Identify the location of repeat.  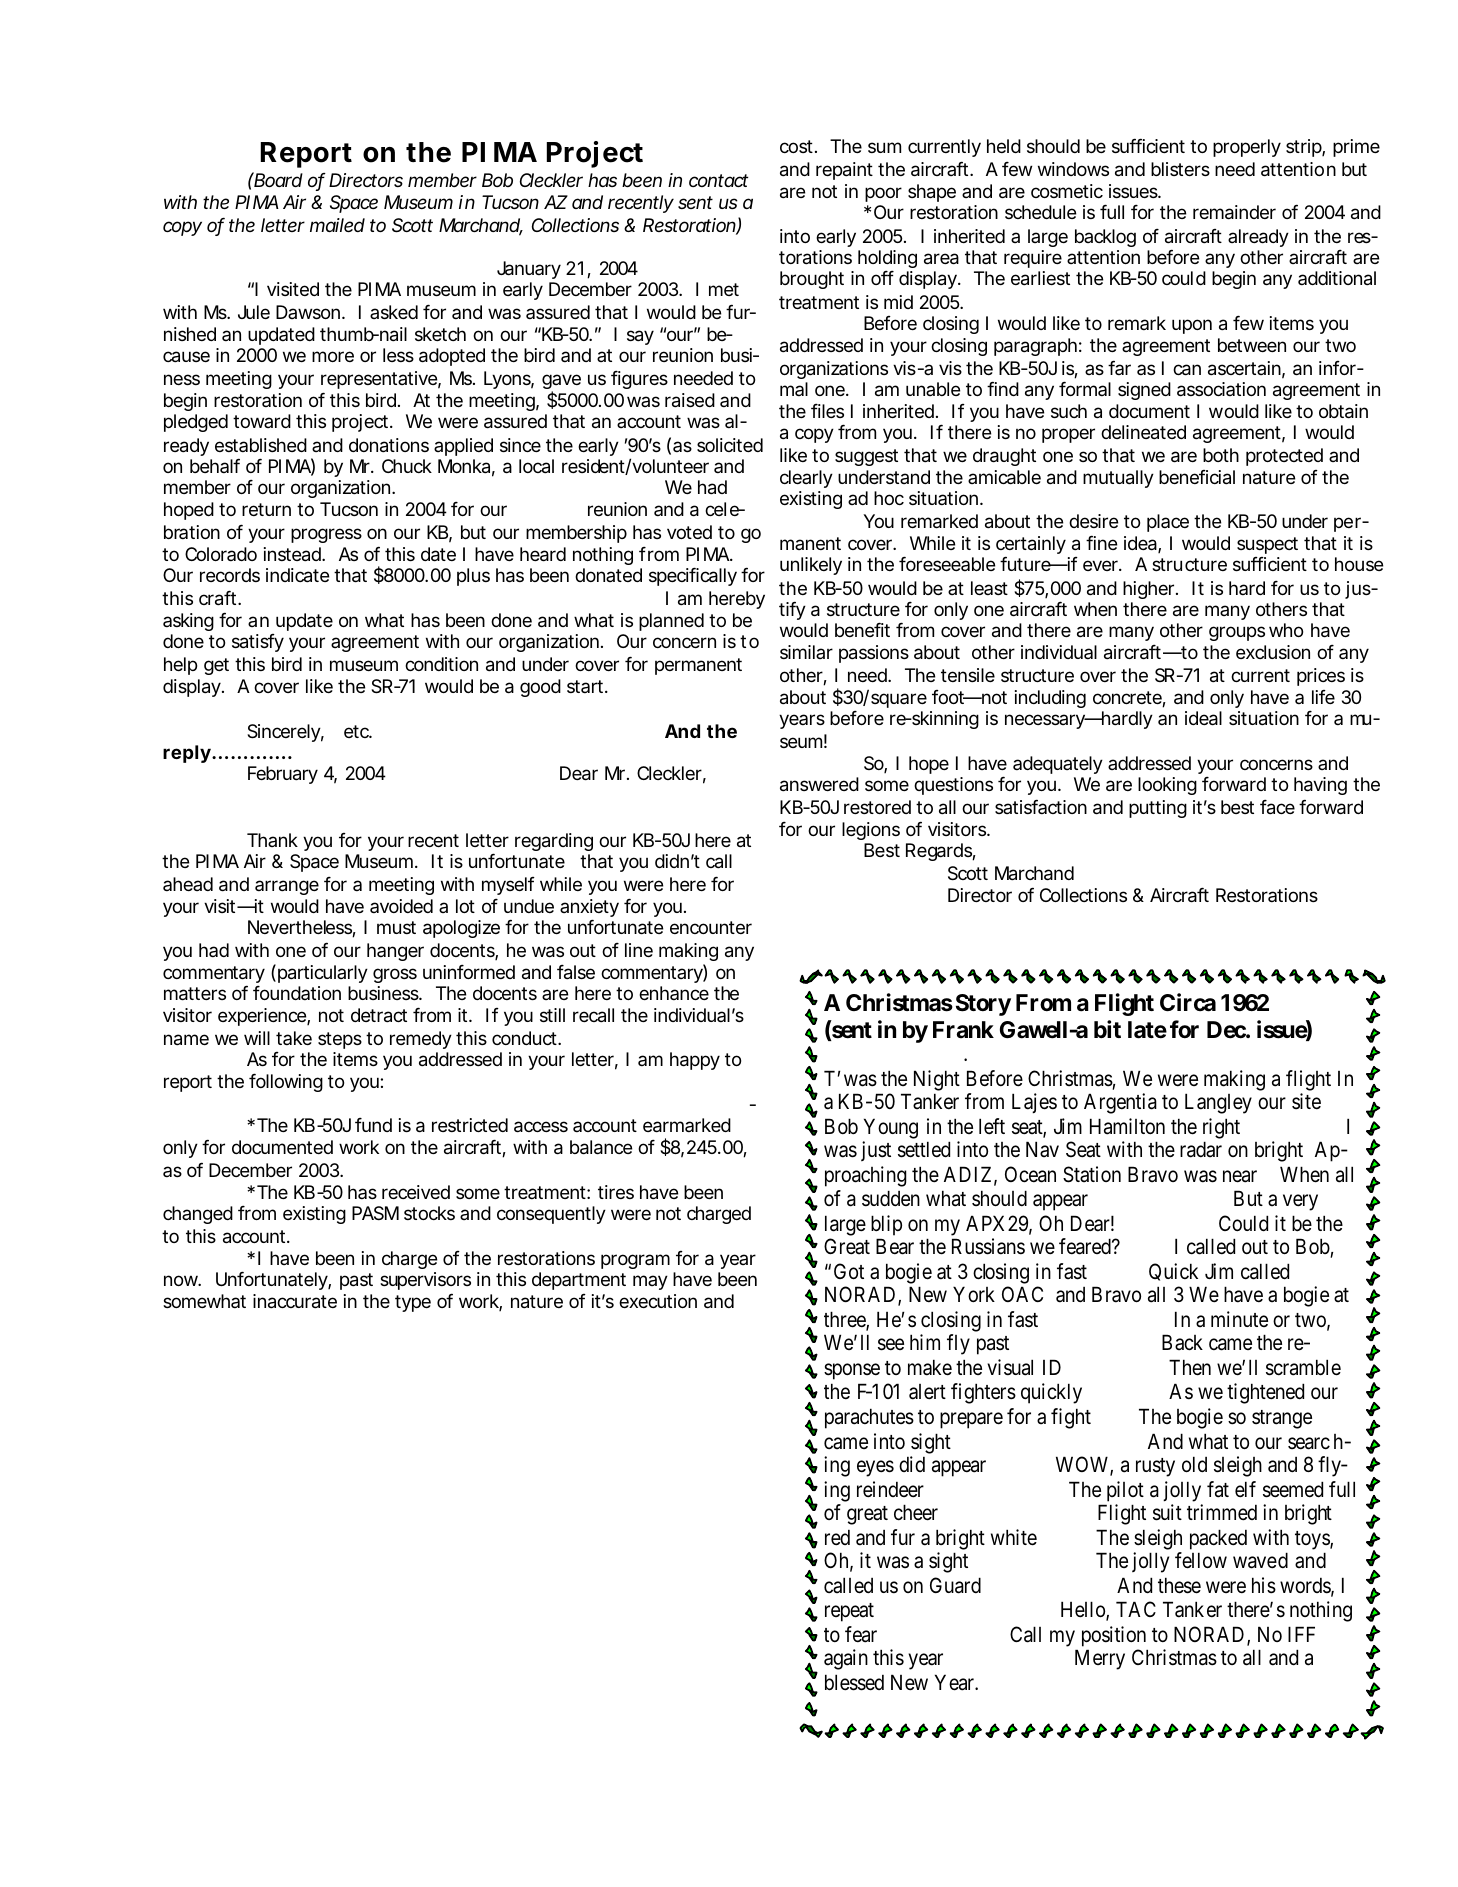
(849, 1612).
